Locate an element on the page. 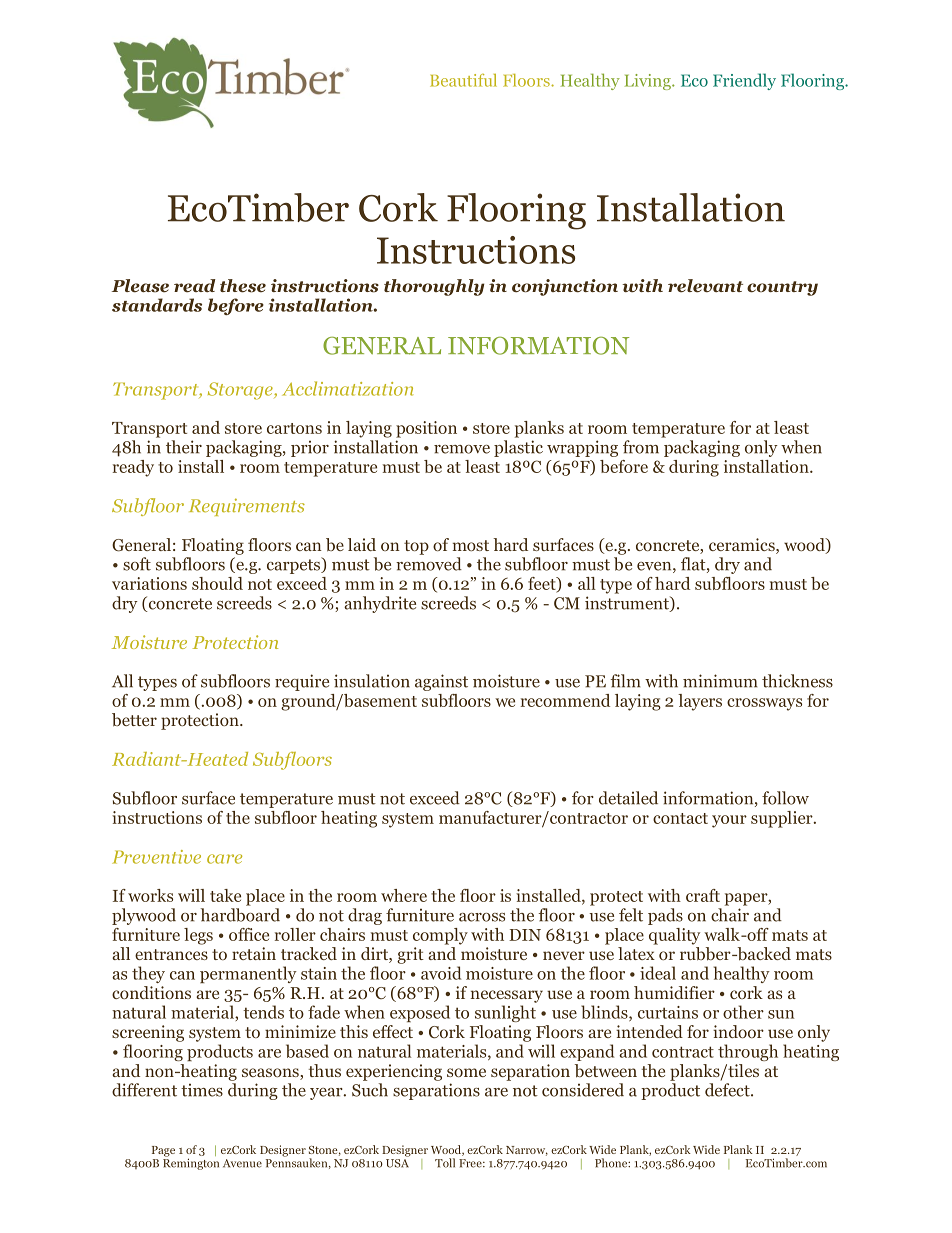 The height and width of the document is (1233, 952). these is located at coordinates (243, 286).
